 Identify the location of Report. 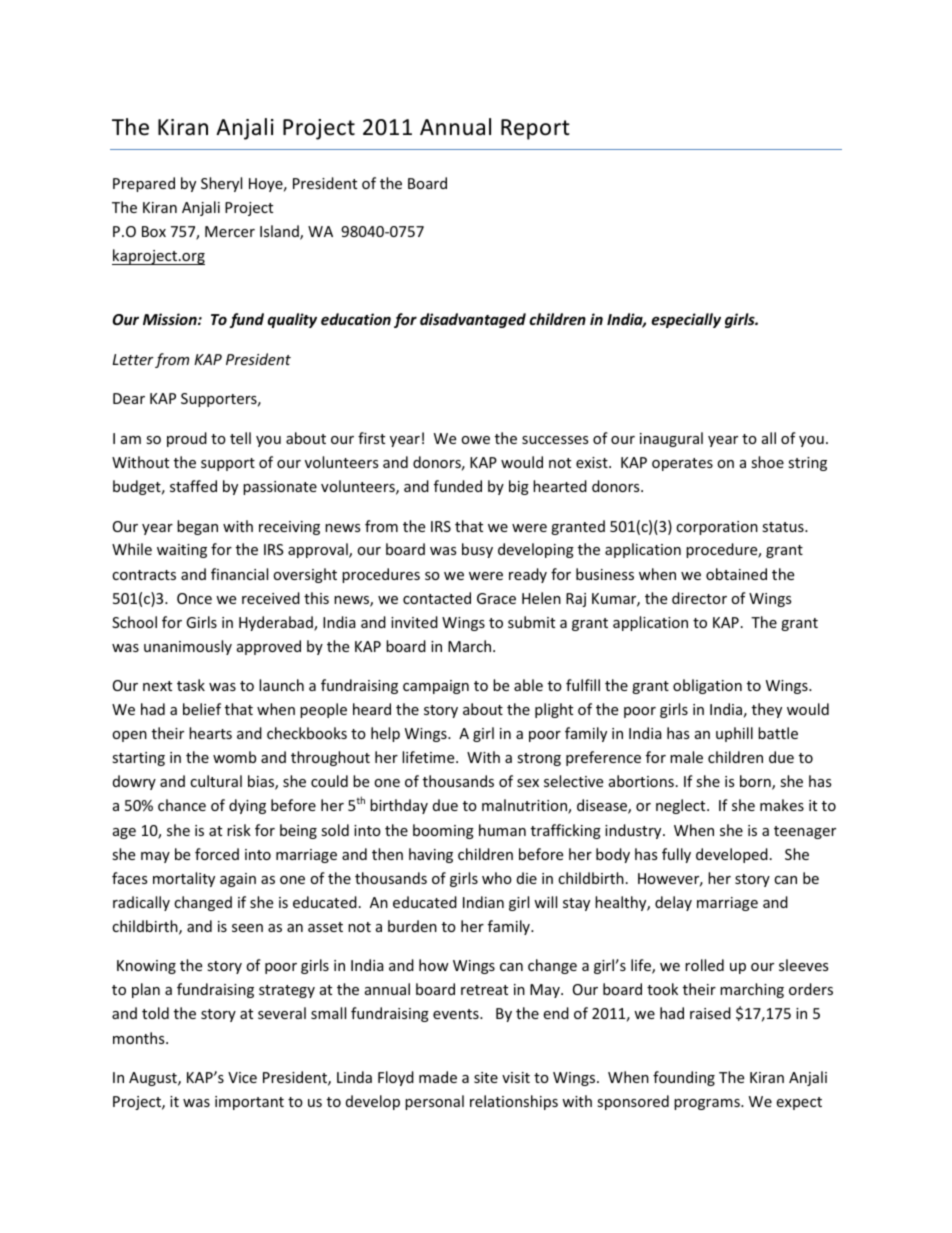
(535, 129).
